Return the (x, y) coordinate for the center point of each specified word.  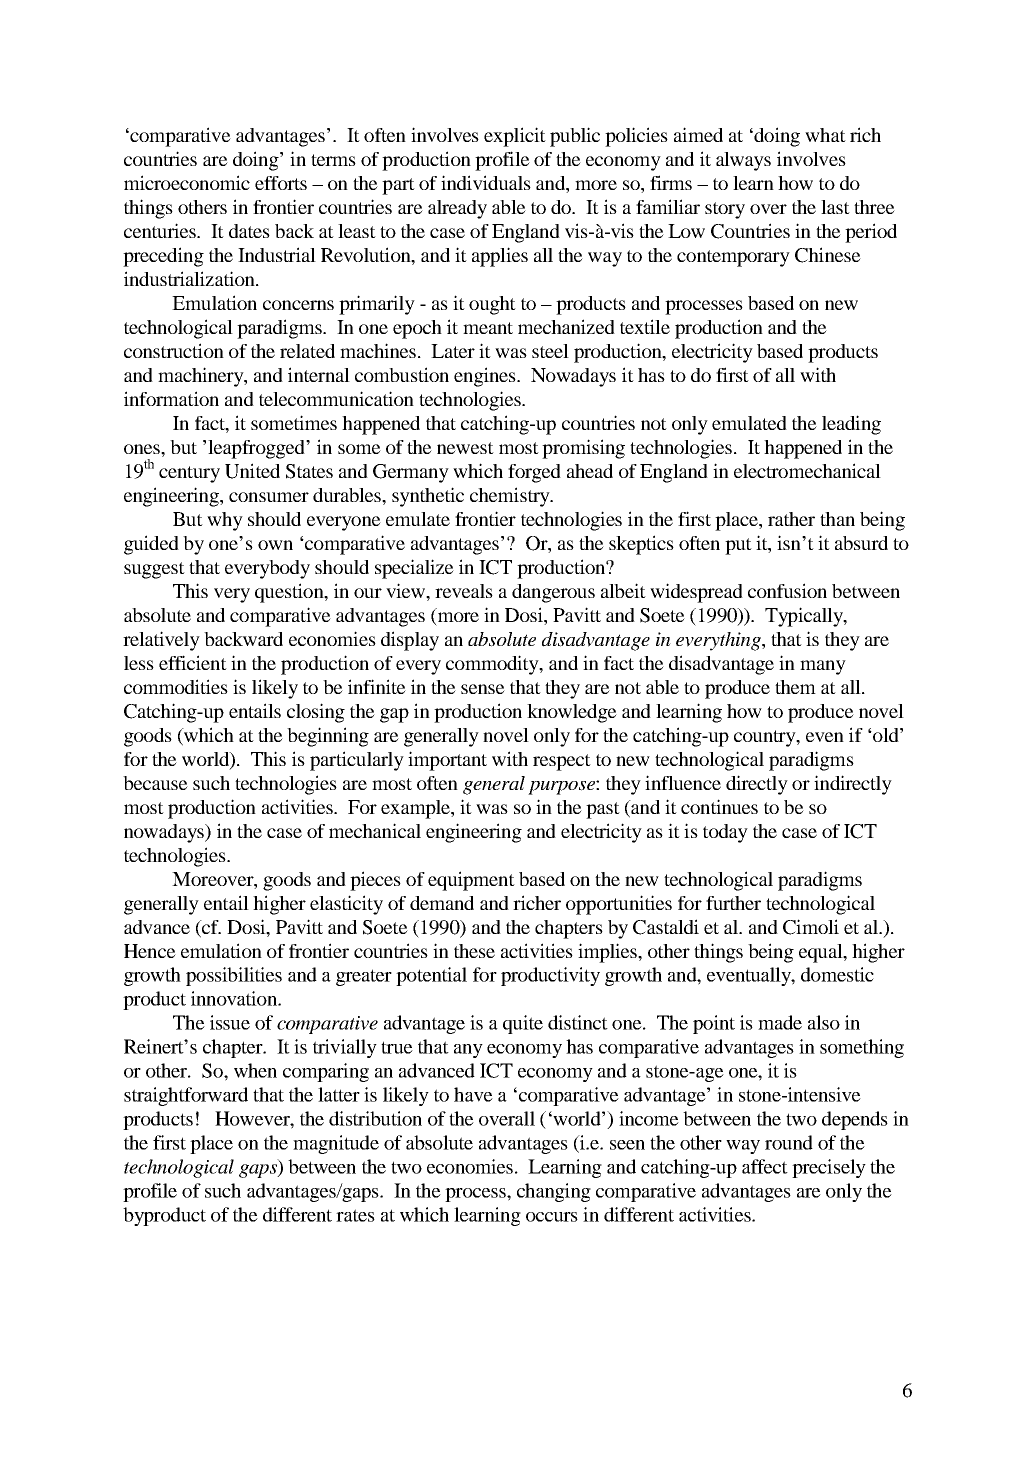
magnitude (336, 1144)
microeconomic (187, 182)
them (795, 687)
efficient (193, 662)
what (825, 135)
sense (483, 689)
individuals (486, 182)
